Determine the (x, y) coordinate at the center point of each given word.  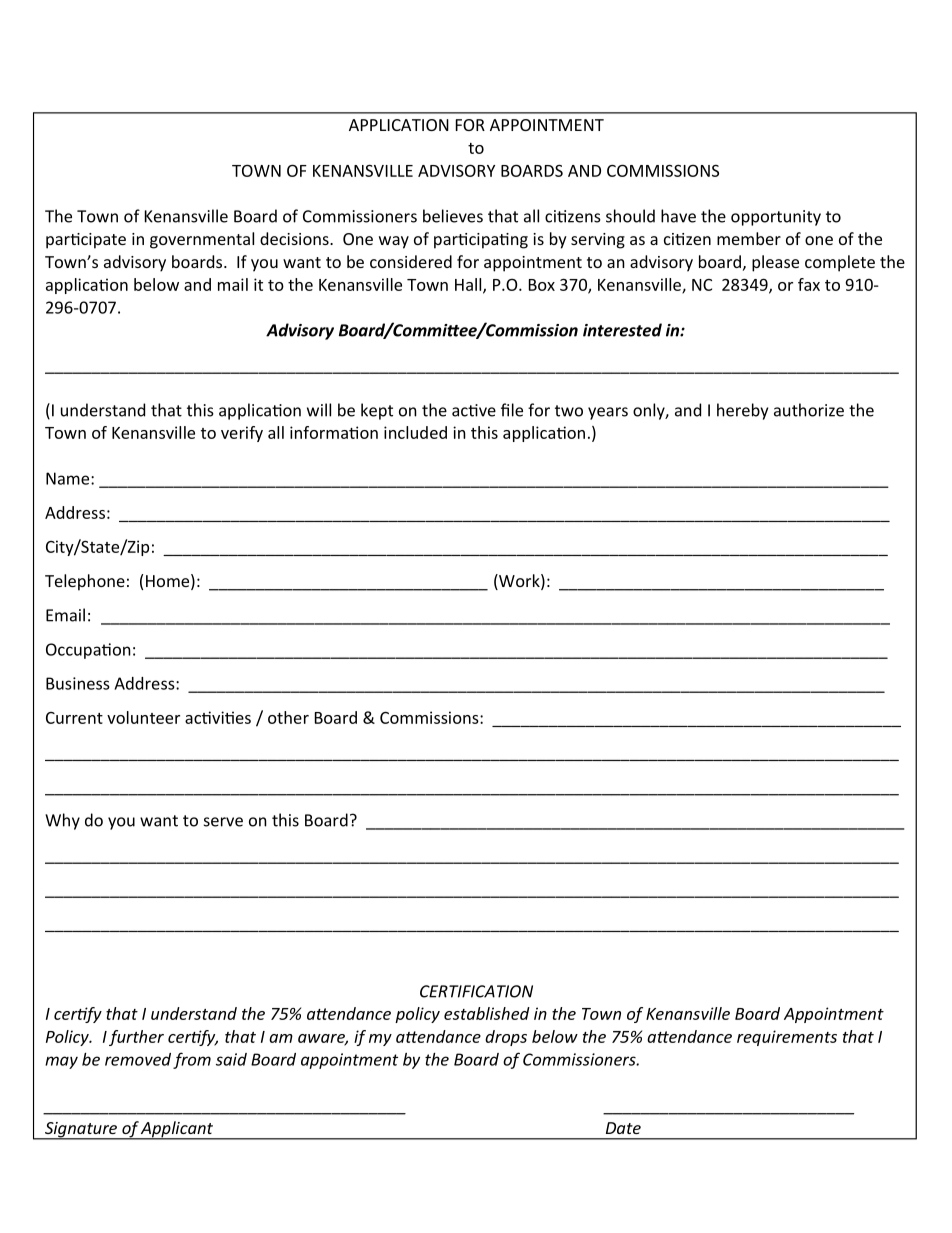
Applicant (177, 1130)
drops (506, 1038)
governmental (202, 240)
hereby (742, 411)
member (749, 238)
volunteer (143, 717)
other (288, 717)
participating (481, 241)
